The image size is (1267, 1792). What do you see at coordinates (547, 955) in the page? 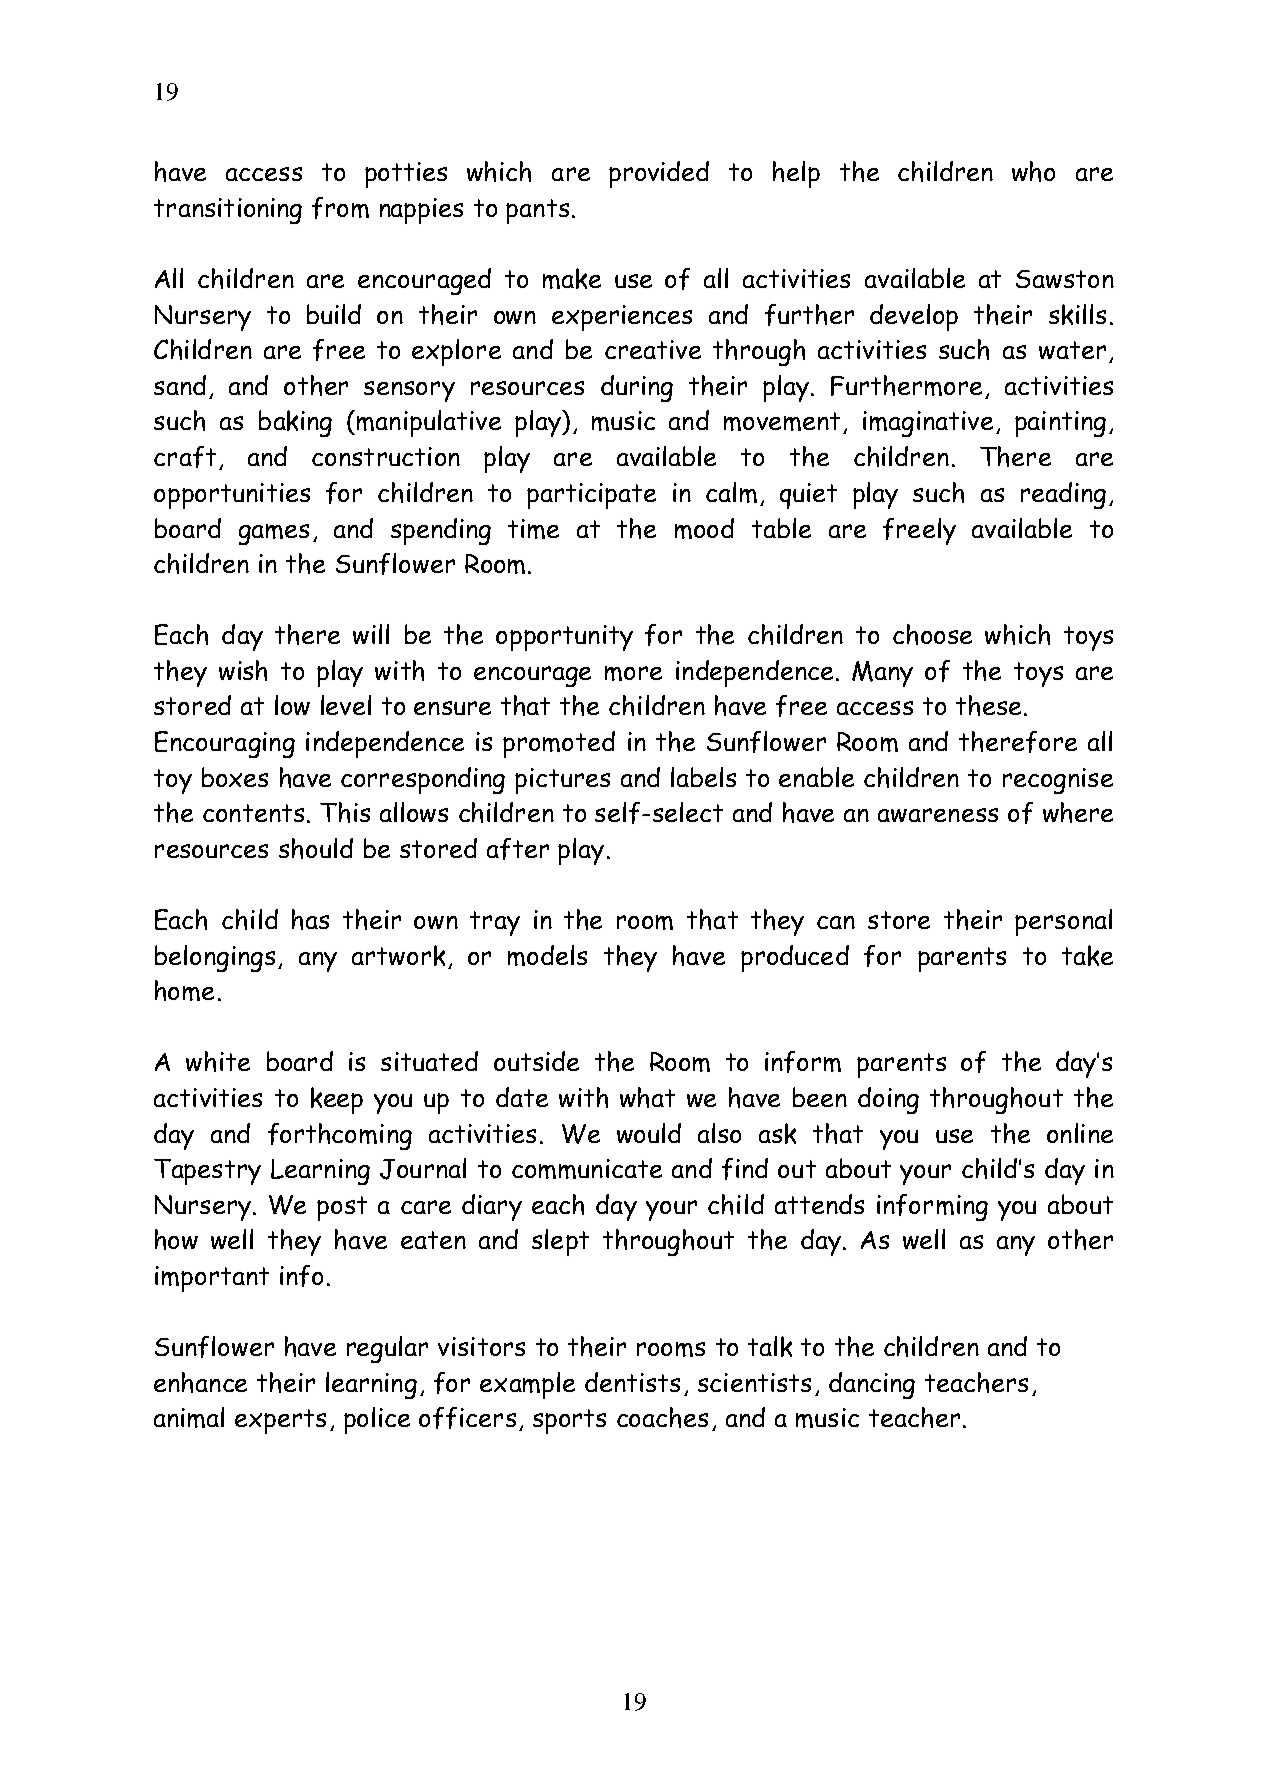
I see `models` at bounding box center [547, 955].
